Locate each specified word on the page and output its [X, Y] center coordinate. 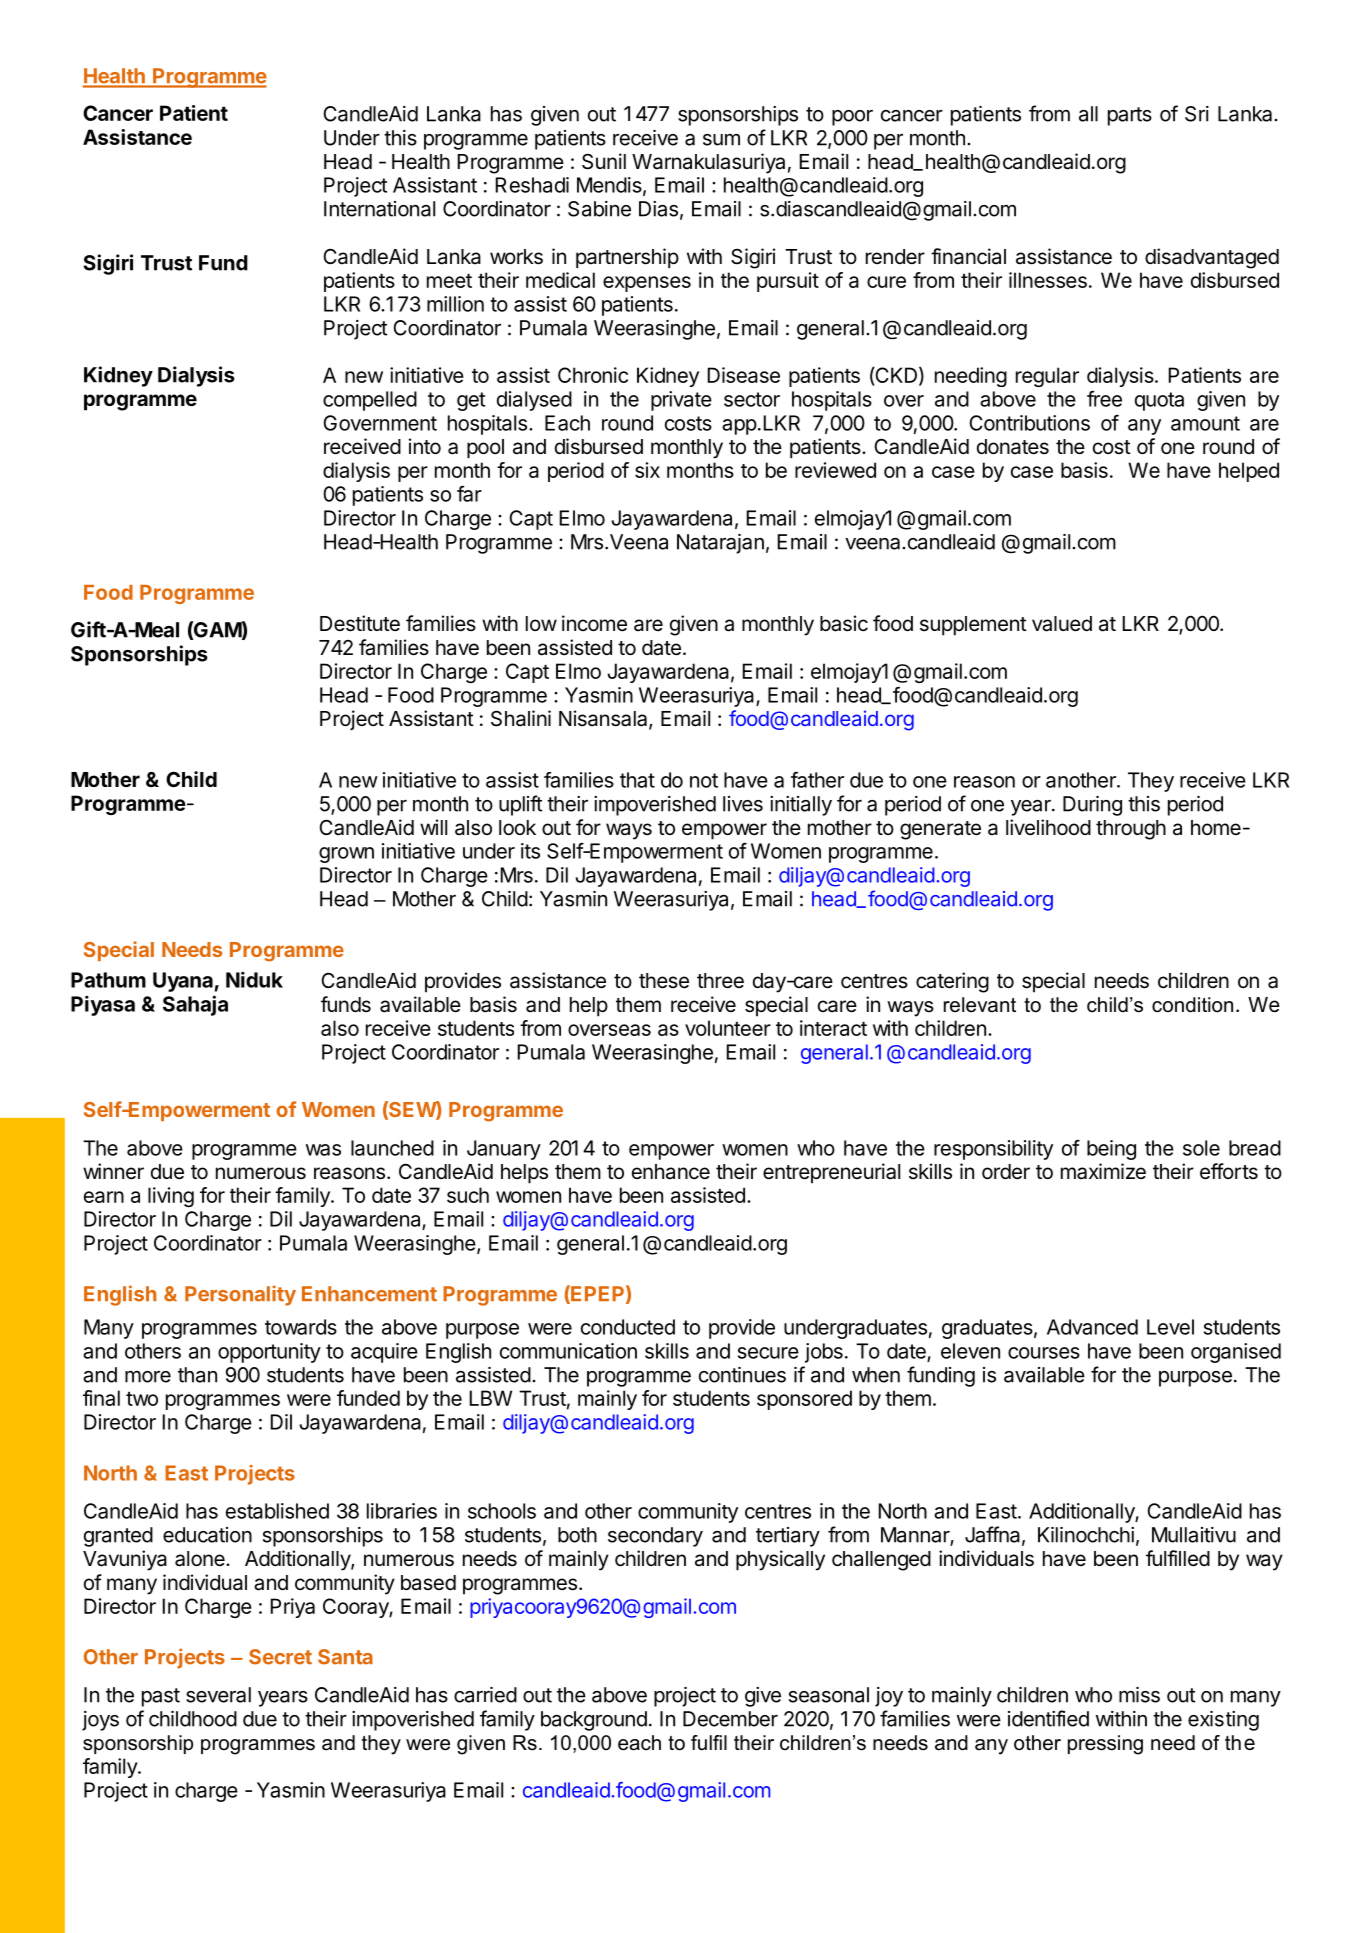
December [730, 1719]
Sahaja [195, 1005]
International [379, 209]
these [664, 981]
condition [1192, 1005]
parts [1130, 116]
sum [721, 139]
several [218, 1695]
